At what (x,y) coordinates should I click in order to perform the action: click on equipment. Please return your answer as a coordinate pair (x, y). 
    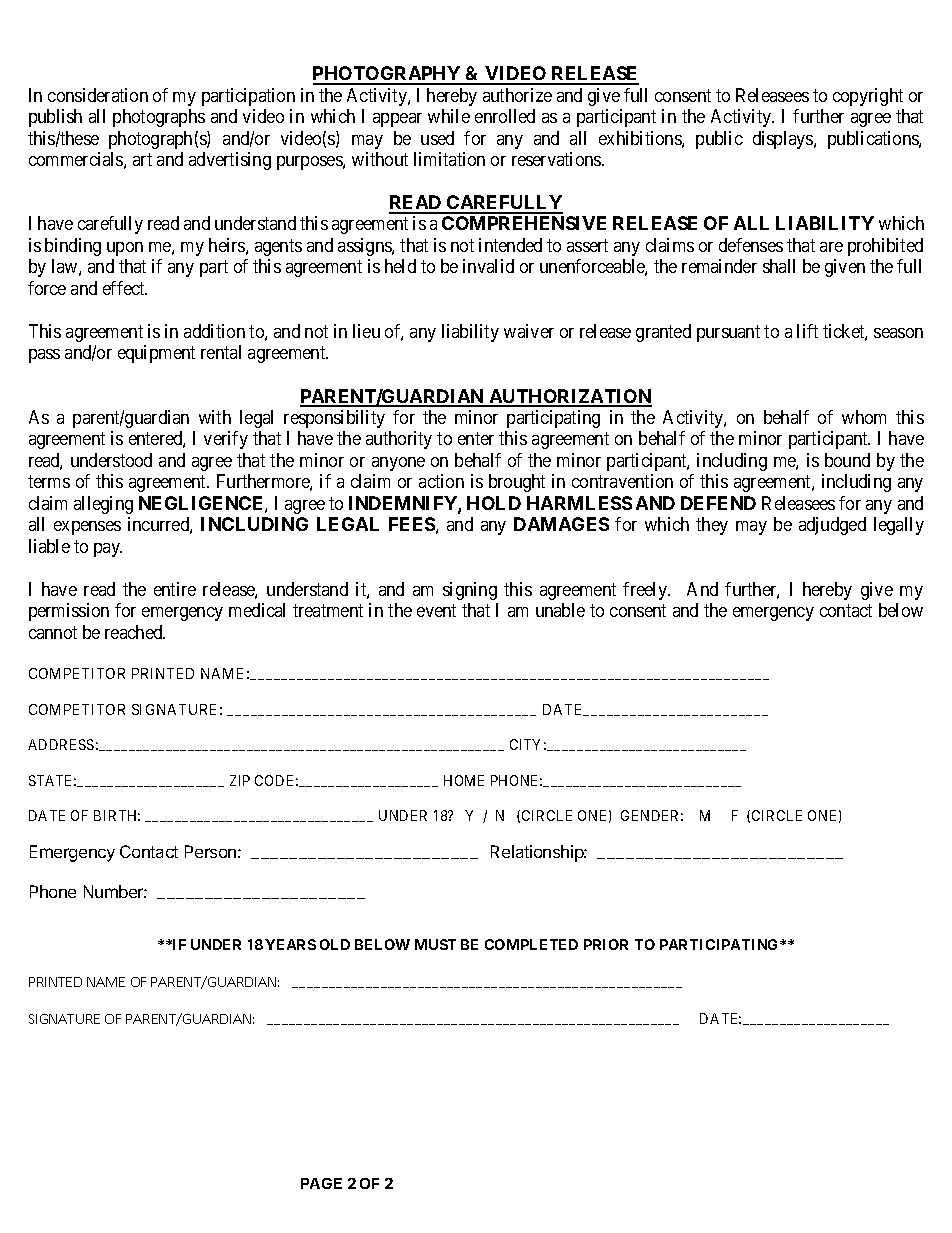
    Looking at the image, I should click on (156, 354).
